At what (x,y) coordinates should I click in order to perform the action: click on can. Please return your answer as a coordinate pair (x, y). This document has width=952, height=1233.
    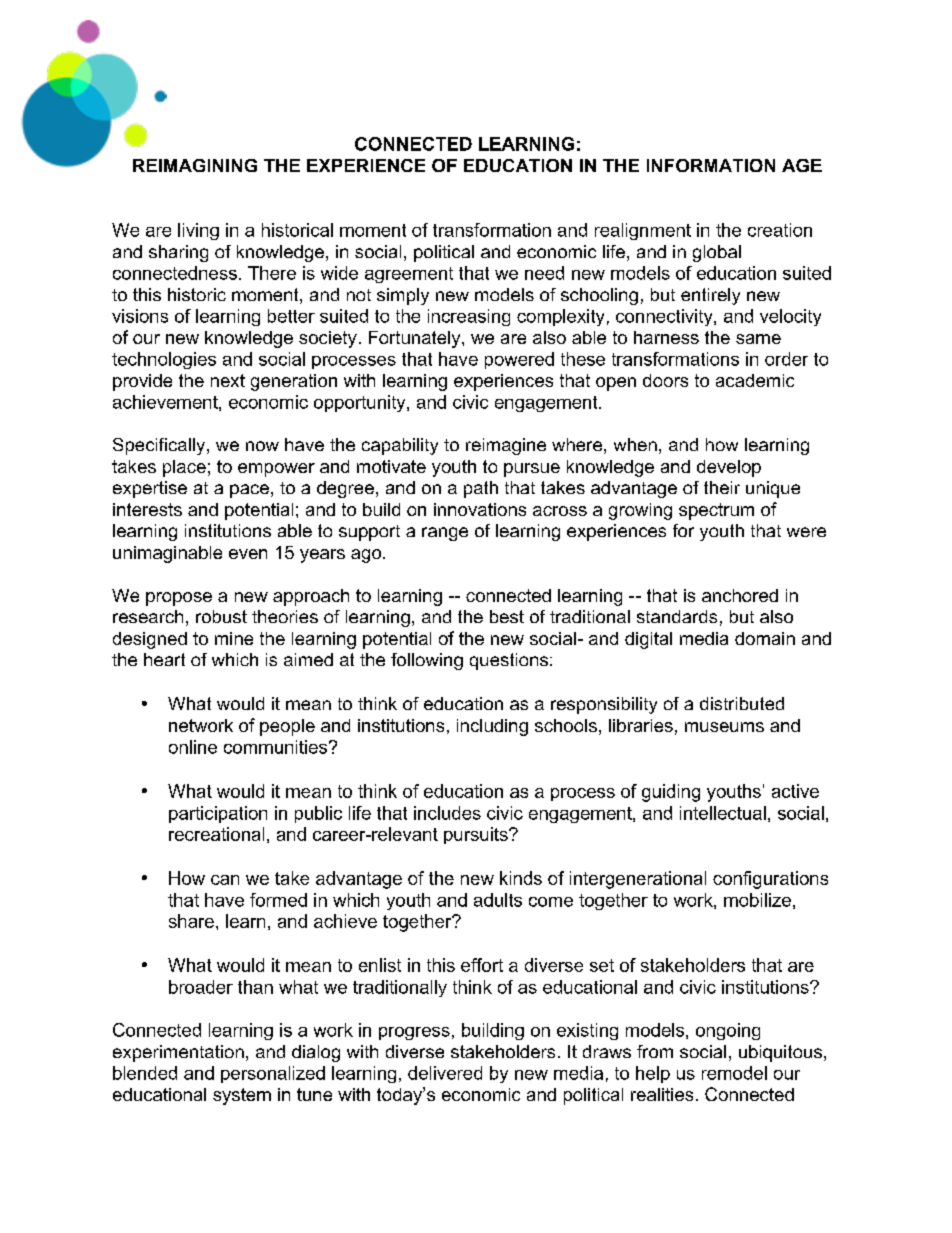
    Looking at the image, I should click on (225, 880).
